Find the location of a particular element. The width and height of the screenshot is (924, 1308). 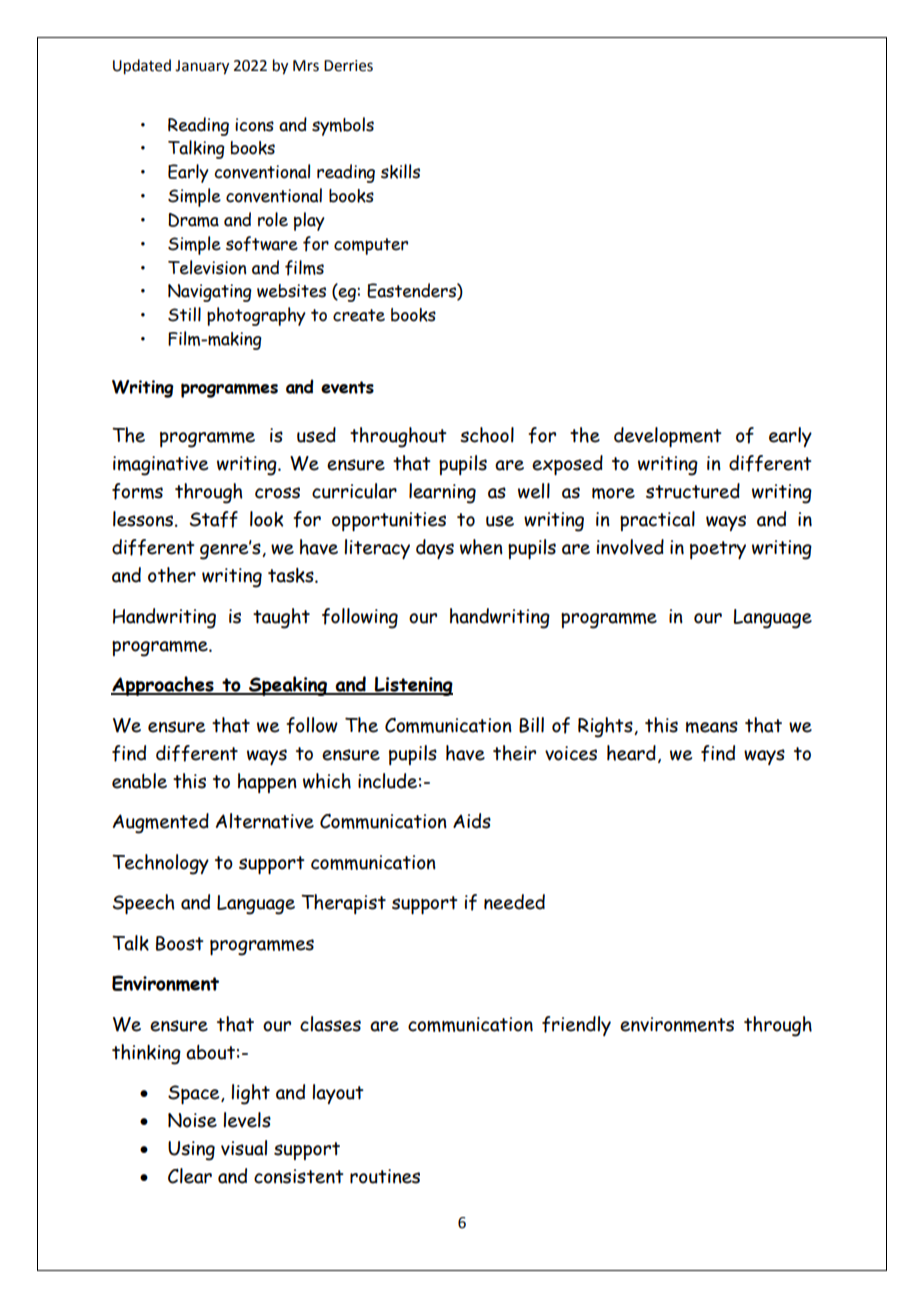

skills is located at coordinates (400, 171).
